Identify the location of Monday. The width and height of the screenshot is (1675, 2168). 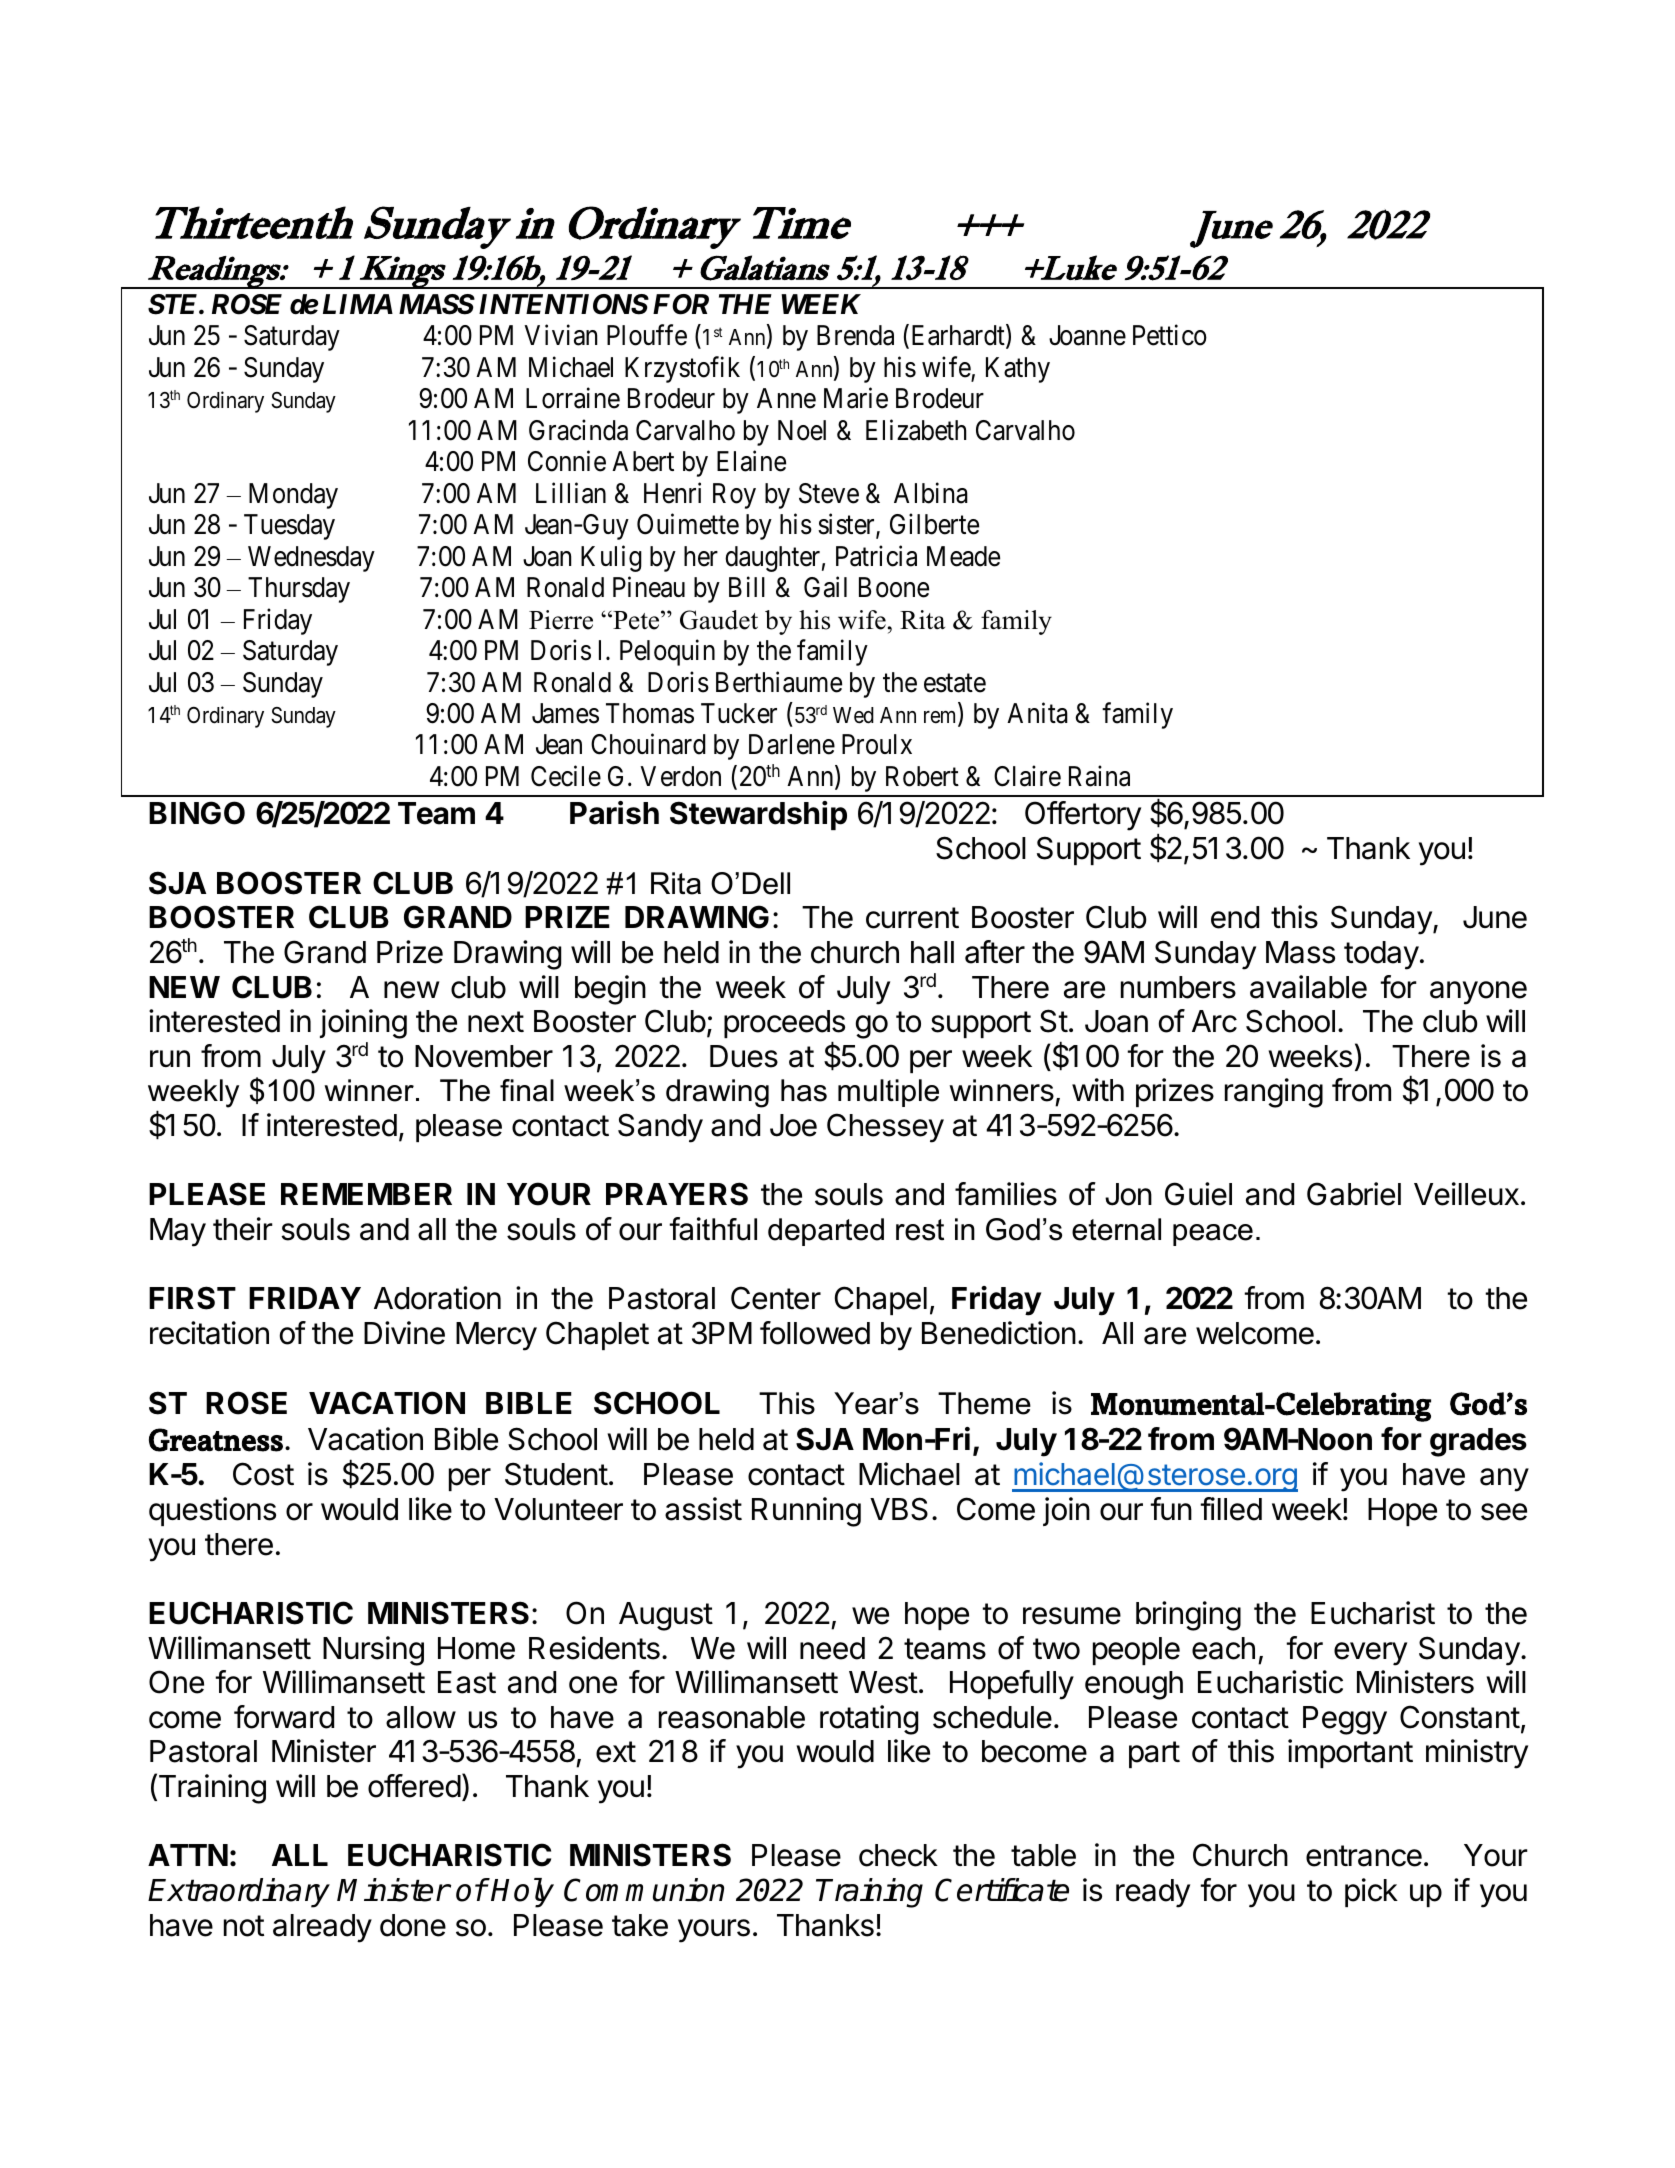
(293, 496).
